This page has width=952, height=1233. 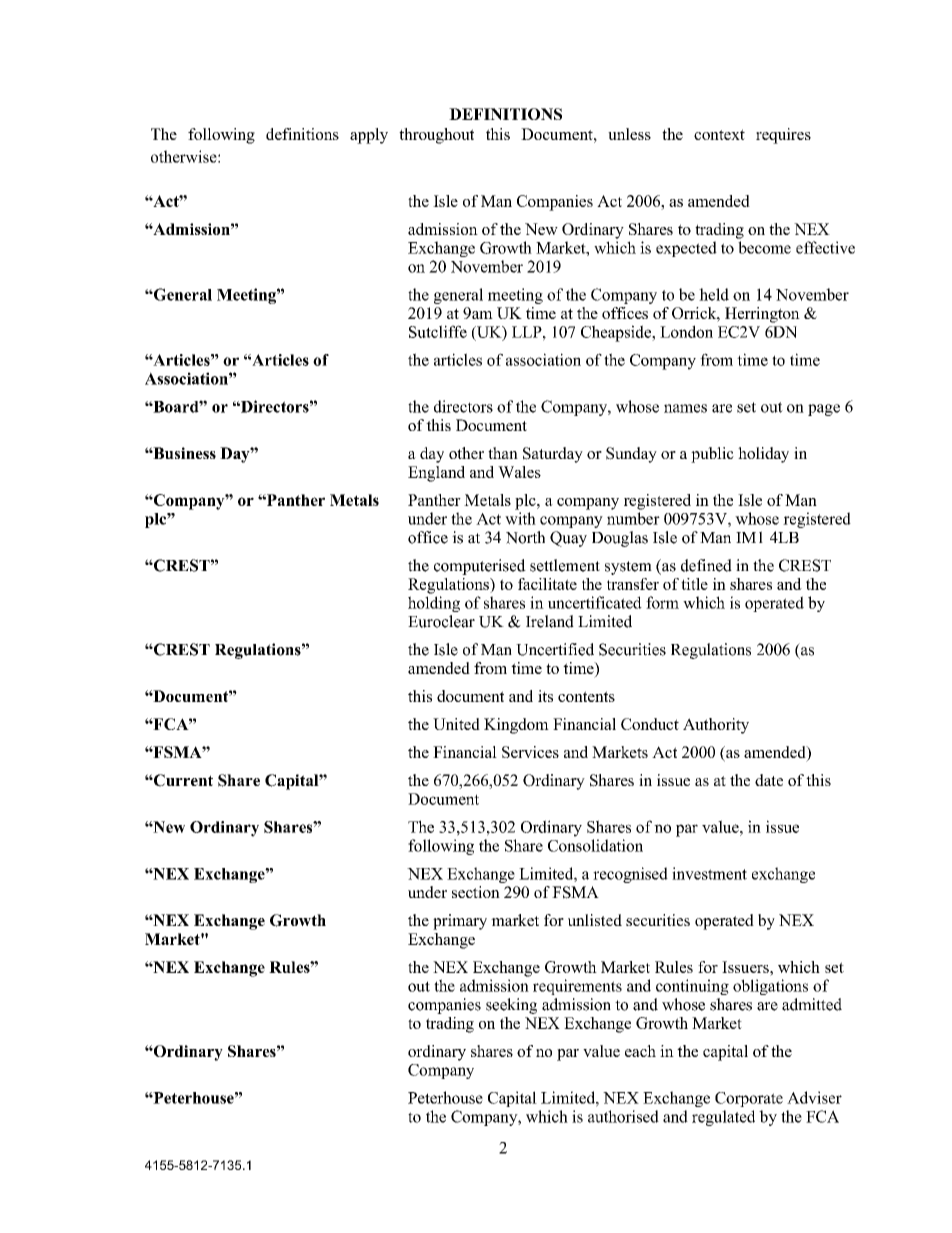 What do you see at coordinates (436, 136) in the page?
I see `throughout` at bounding box center [436, 136].
